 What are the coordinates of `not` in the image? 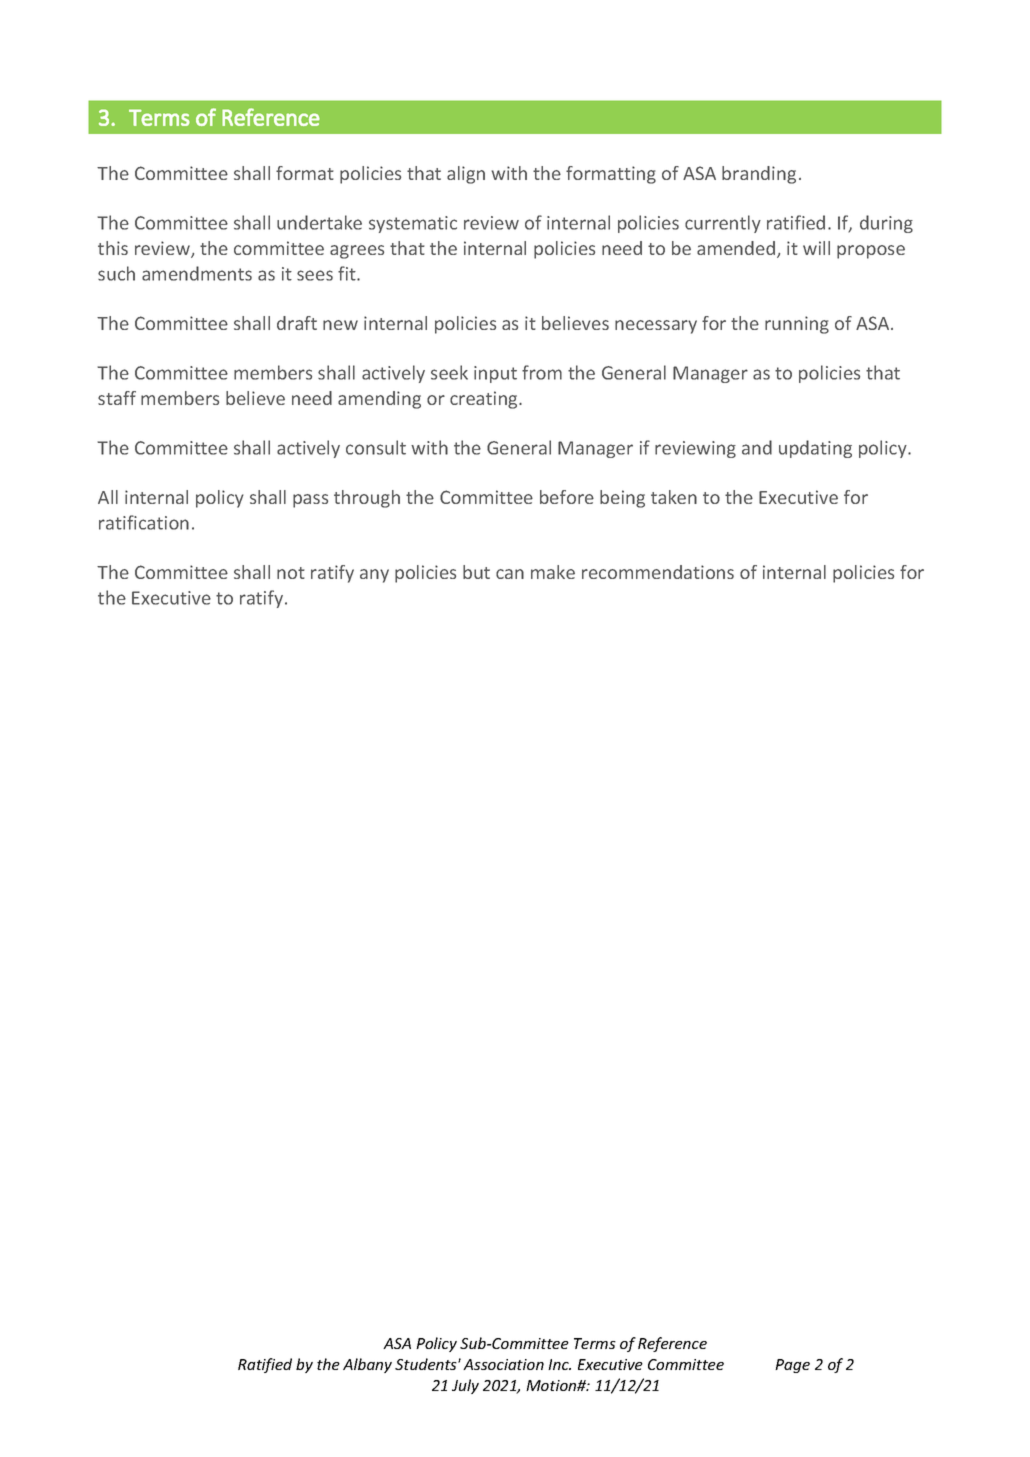 It's located at (291, 573).
